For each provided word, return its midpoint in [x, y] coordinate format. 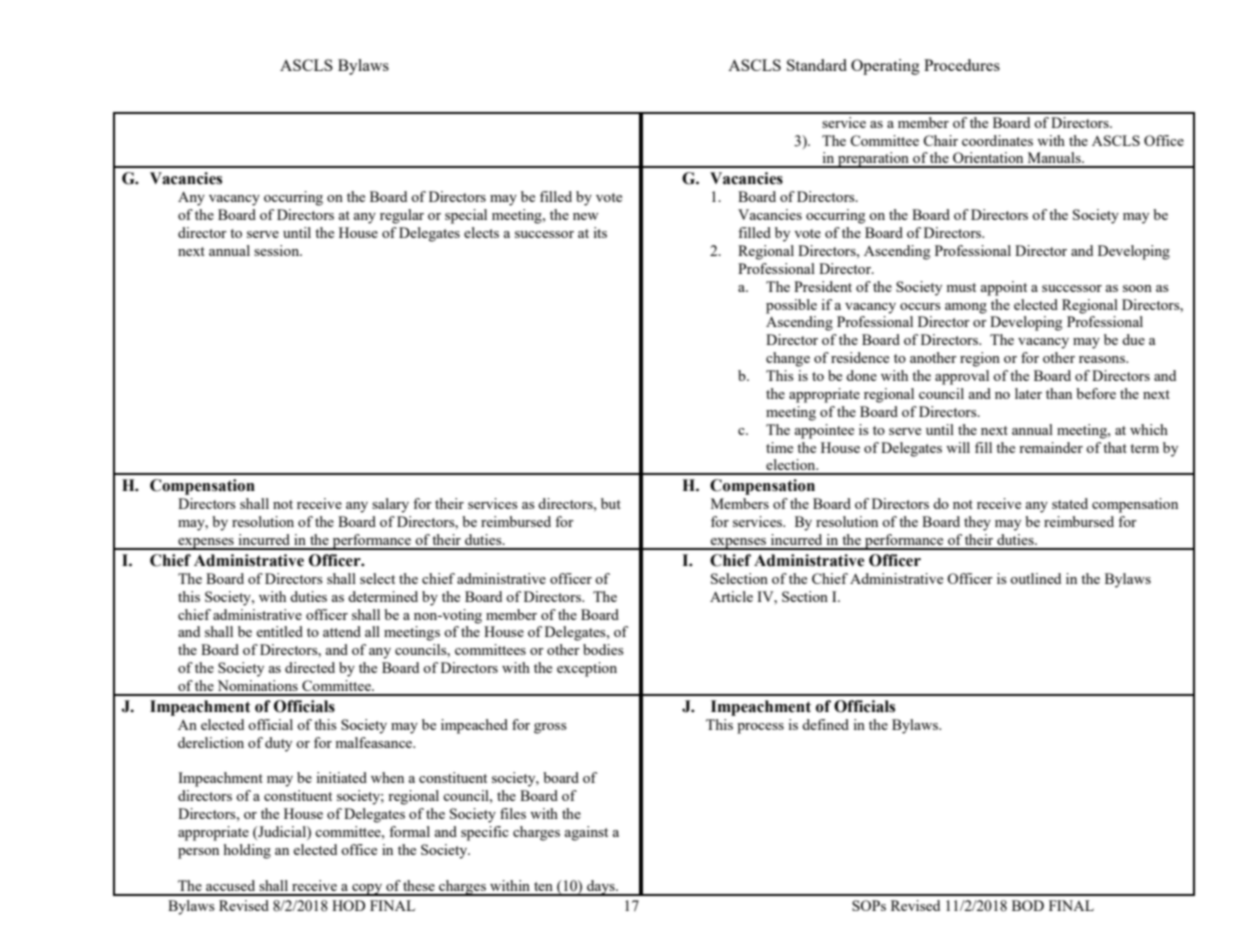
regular [402, 216]
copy [367, 890]
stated [1070, 503]
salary [390, 505]
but [611, 503]
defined [825, 724]
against [586, 833]
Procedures [962, 65]
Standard [817, 65]
